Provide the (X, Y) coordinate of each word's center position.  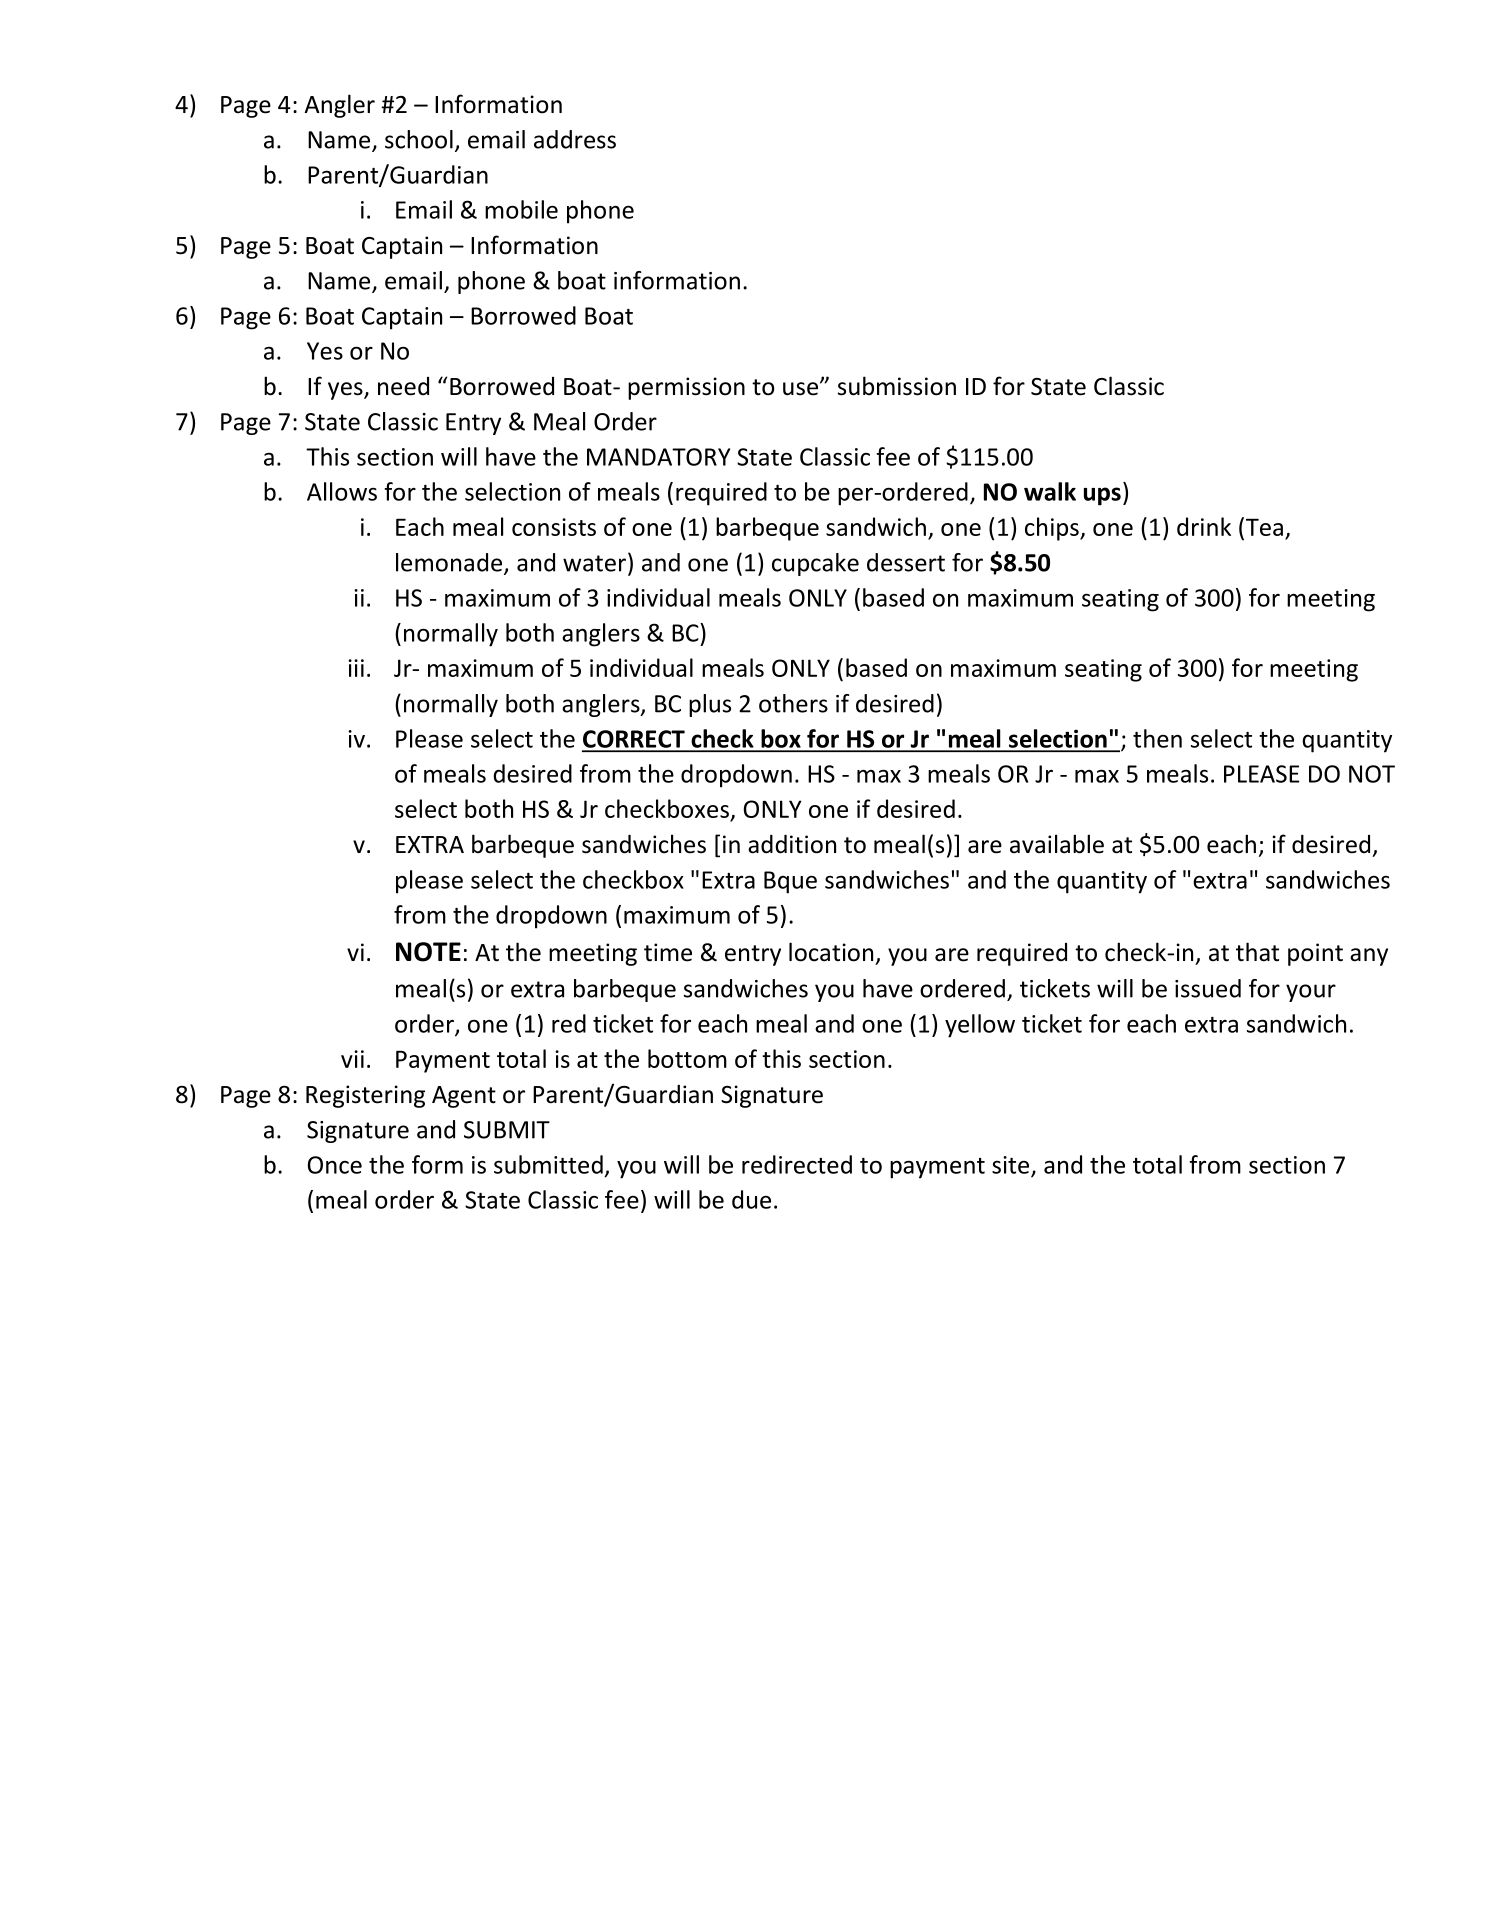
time (668, 952)
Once (335, 1165)
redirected (797, 1164)
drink (1204, 526)
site (1010, 1165)
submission (897, 386)
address (575, 139)
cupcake (815, 564)
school (419, 139)
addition (792, 844)
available (1057, 844)
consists (554, 527)
